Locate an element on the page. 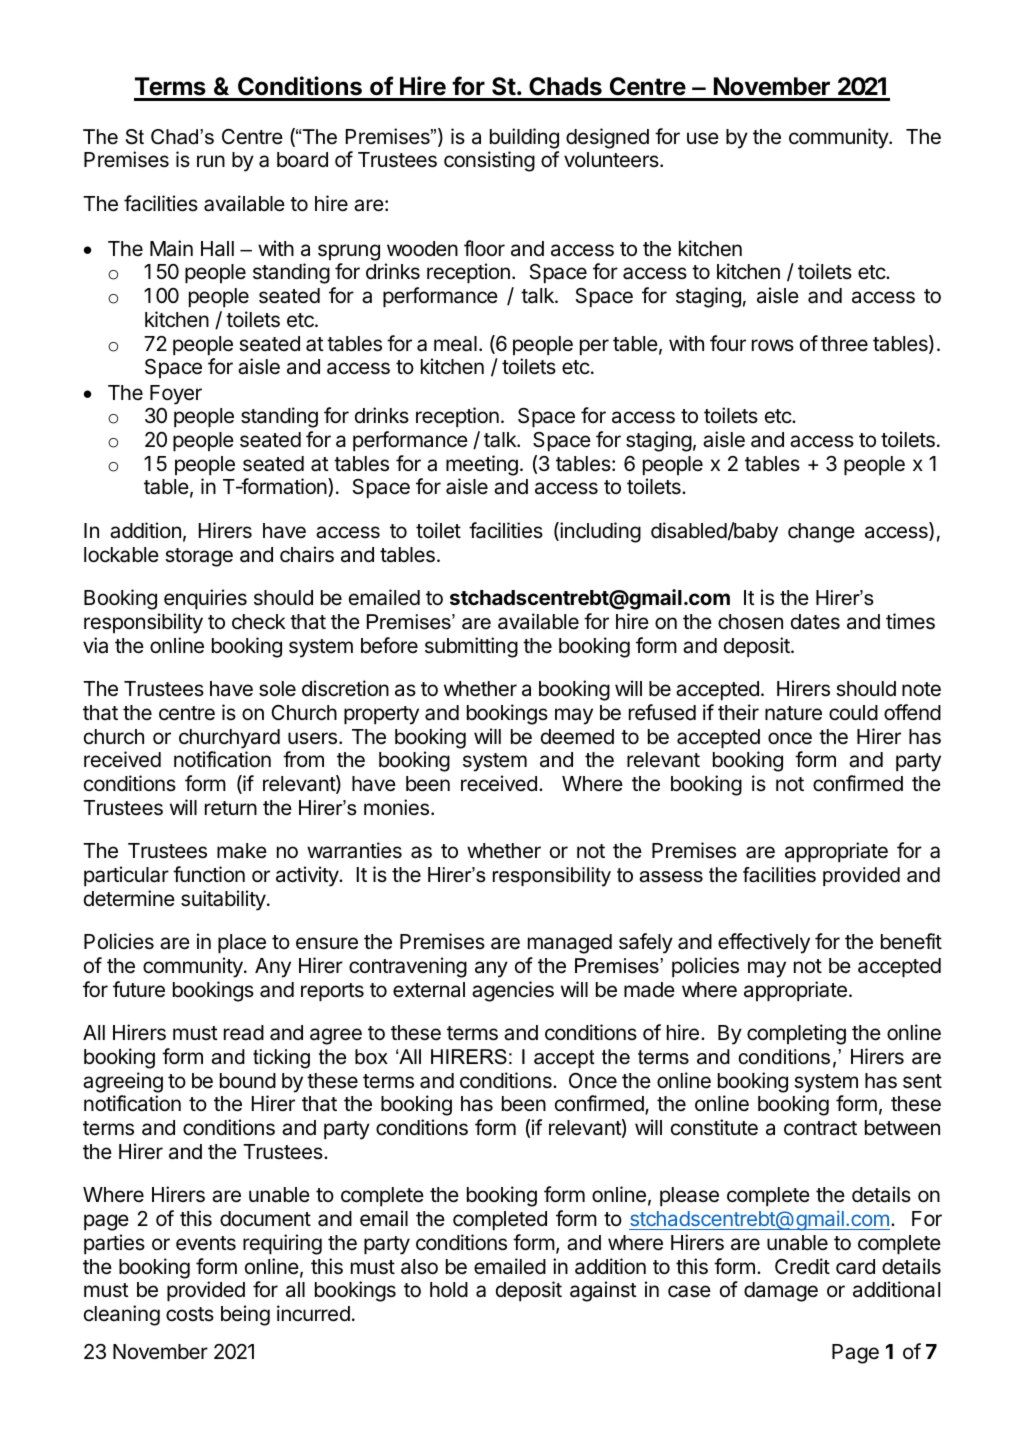 The height and width of the document is (1448, 1024). change is located at coordinates (821, 533).
